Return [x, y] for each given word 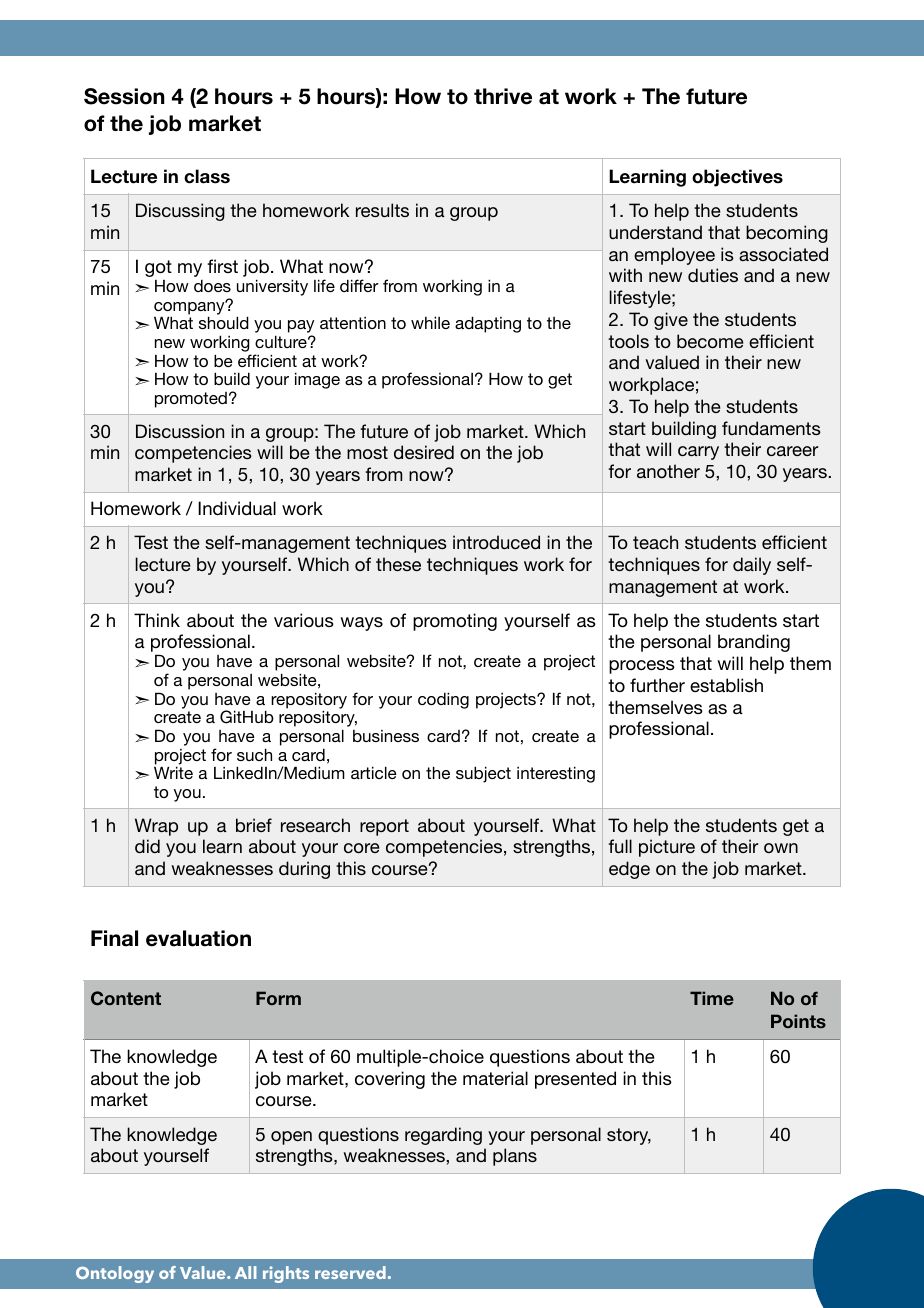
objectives [737, 178]
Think [157, 620]
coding [443, 700]
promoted [191, 400]
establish [726, 685]
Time [712, 998]
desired [424, 452]
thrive [503, 96]
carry [698, 453]
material [495, 1078]
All [246, 1272]
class [207, 176]
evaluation [198, 938]
